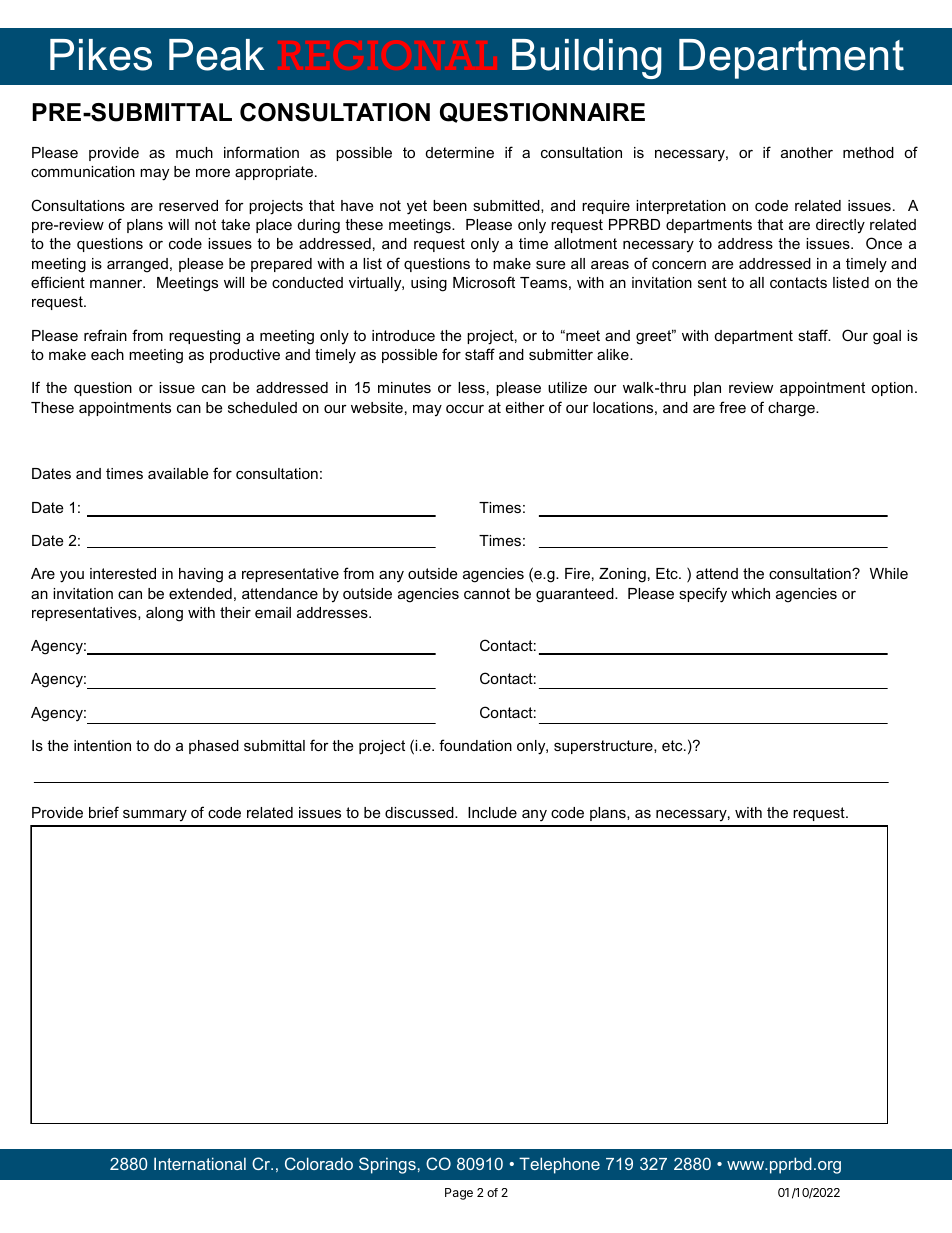 The height and width of the screenshot is (1233, 952). I want to click on Pikes, so click(101, 55).
